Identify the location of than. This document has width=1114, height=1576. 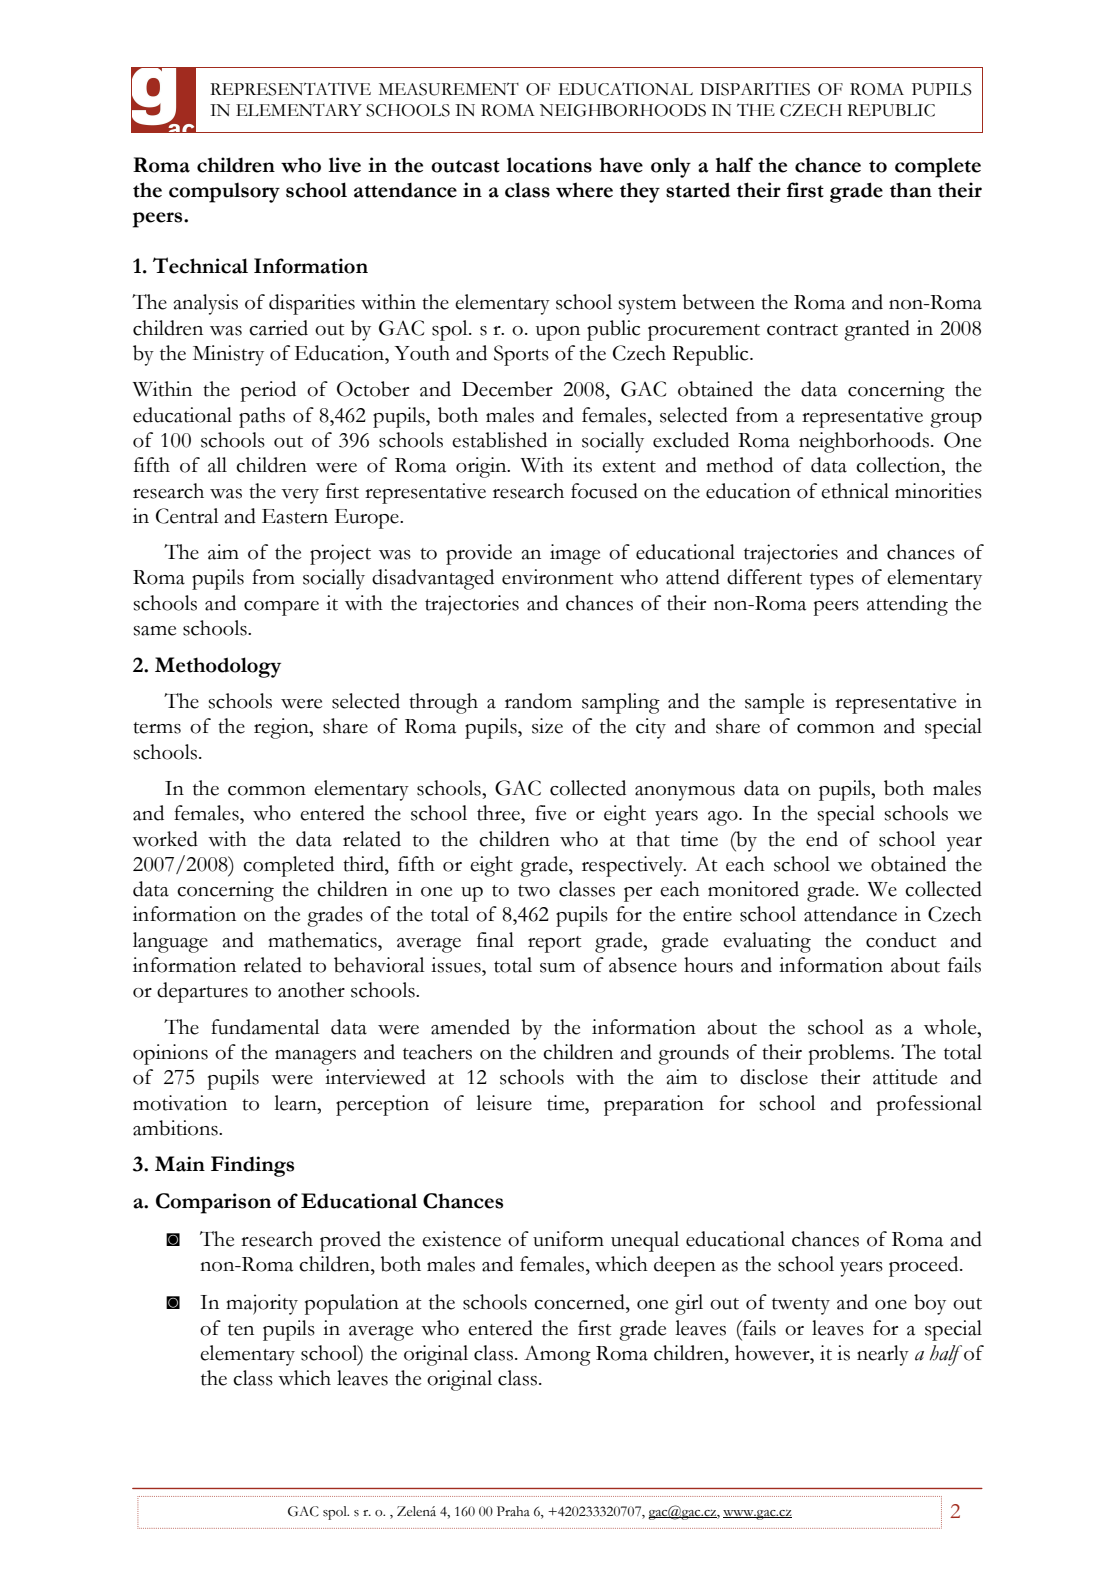
(911, 190).
